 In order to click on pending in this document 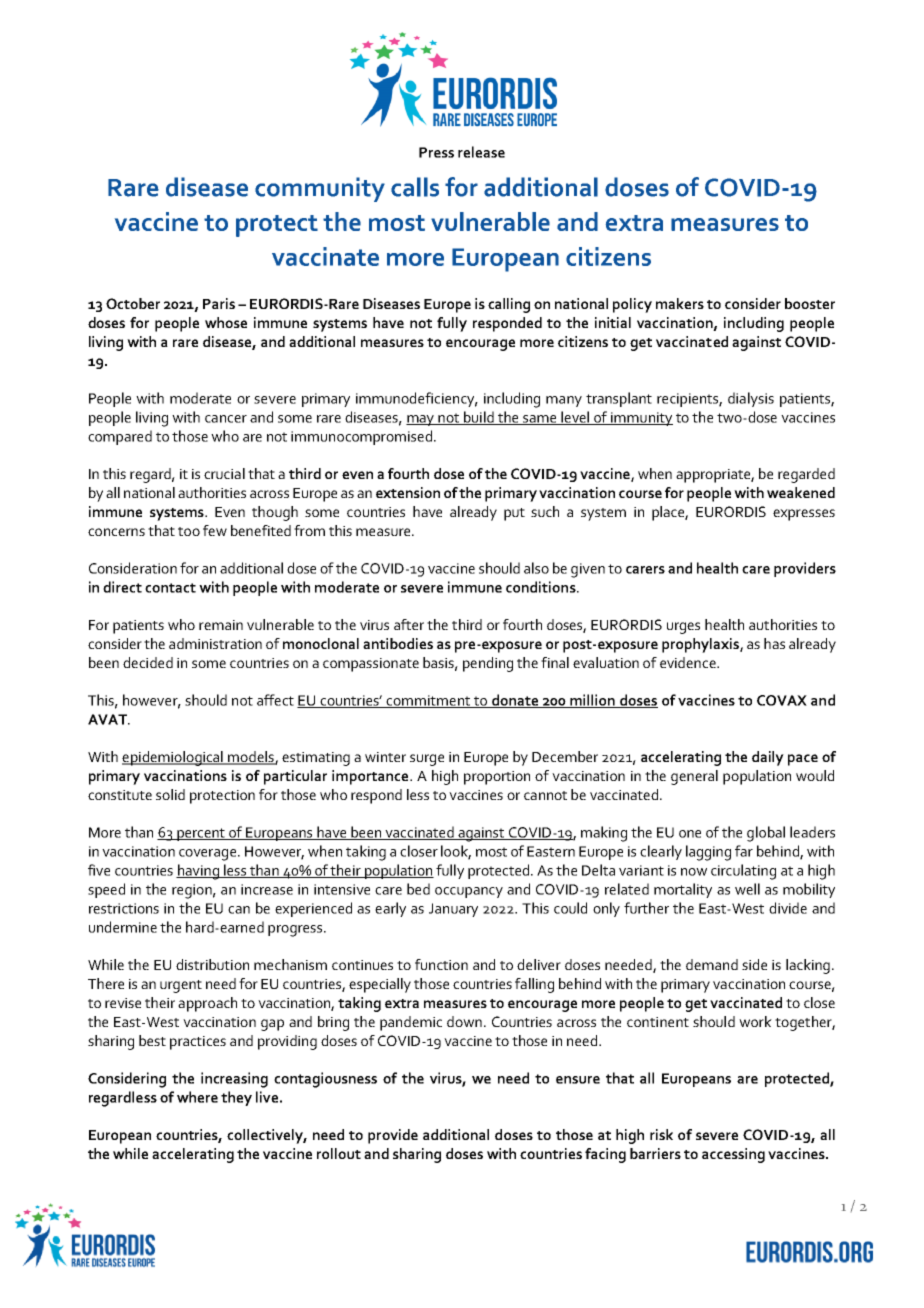, I will do `click(488, 664)`.
